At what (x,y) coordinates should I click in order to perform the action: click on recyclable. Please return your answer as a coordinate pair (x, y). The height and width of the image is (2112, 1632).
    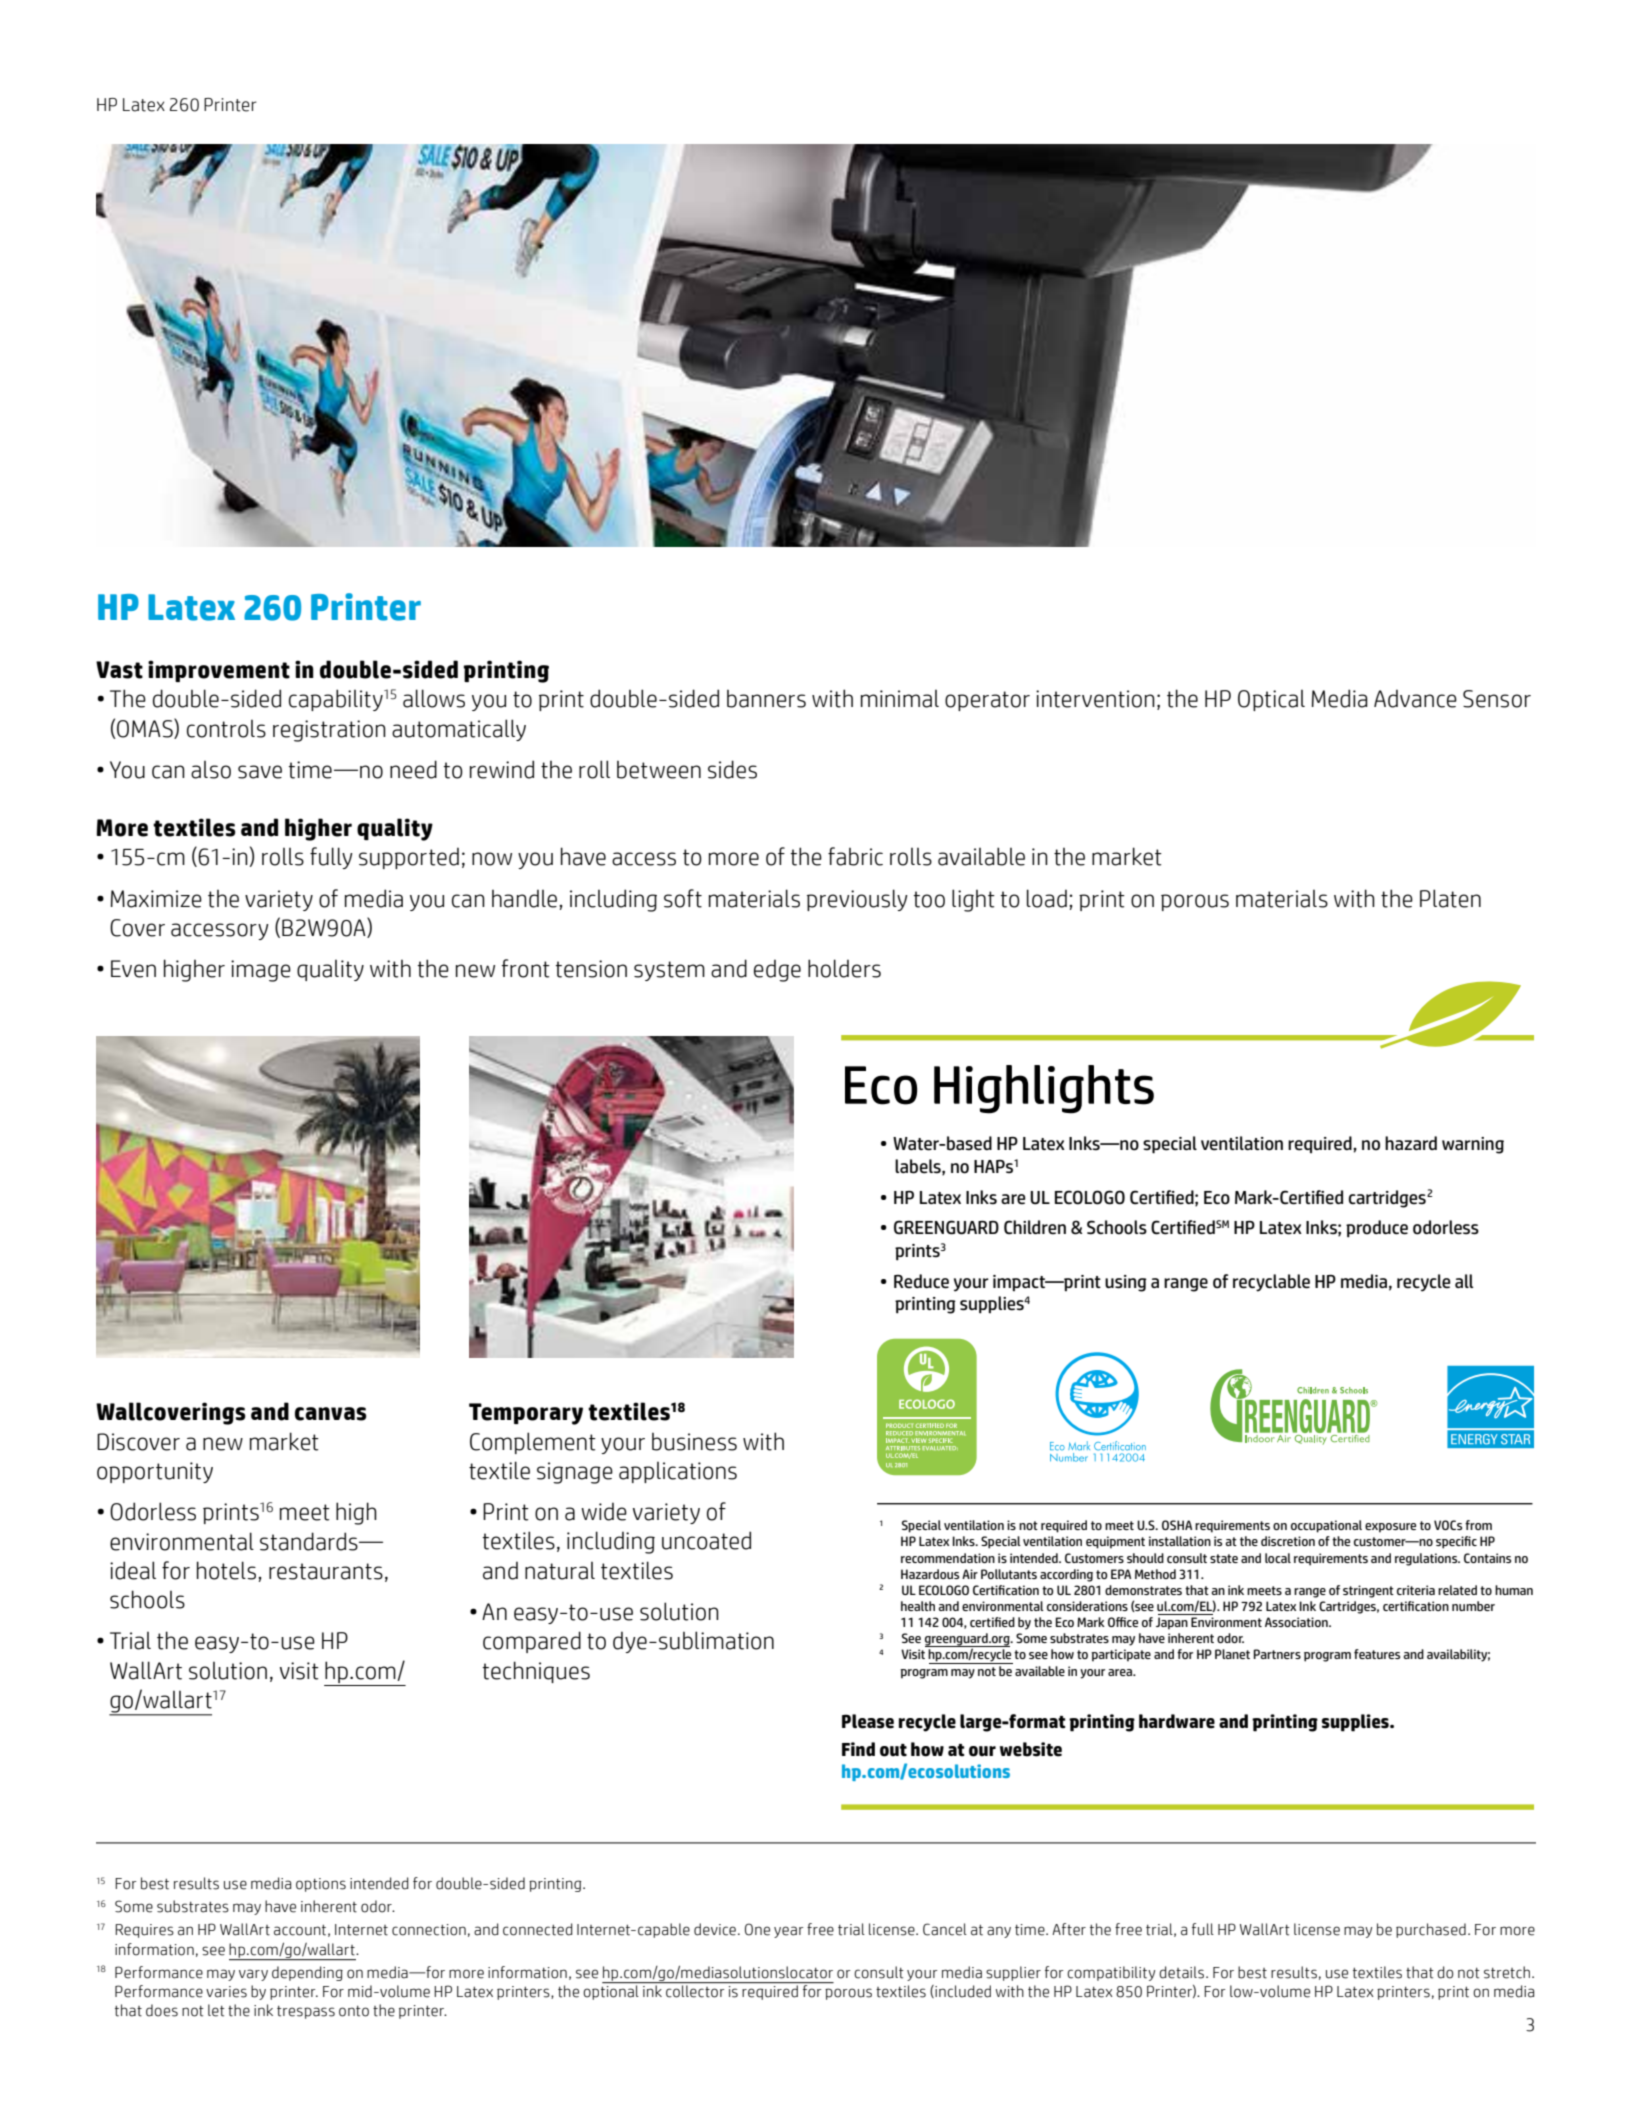
    Looking at the image, I should click on (1271, 1283).
